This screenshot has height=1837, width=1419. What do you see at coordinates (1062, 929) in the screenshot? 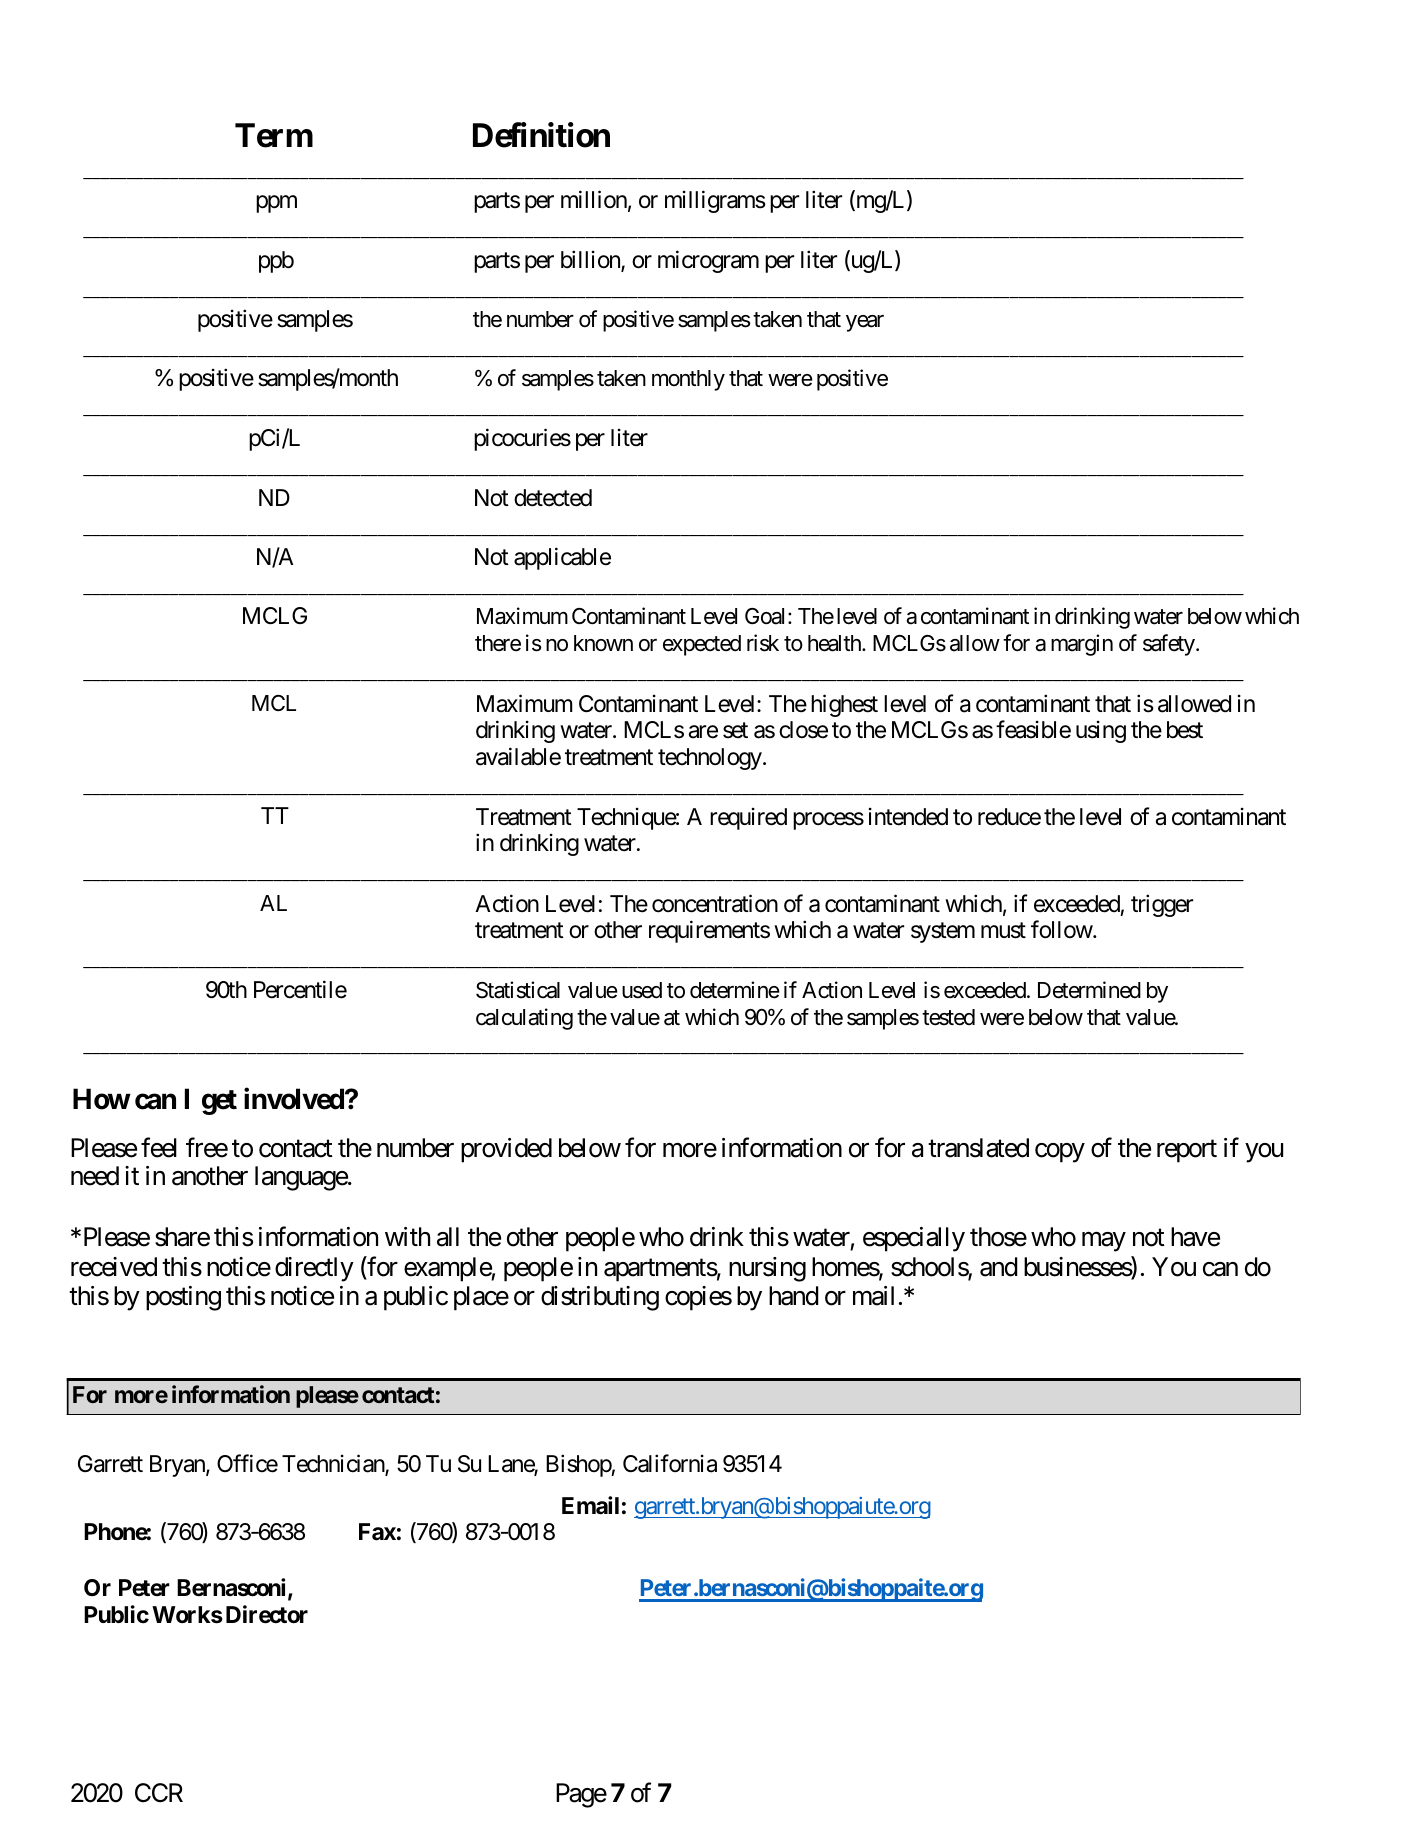
I see `follow` at bounding box center [1062, 929].
